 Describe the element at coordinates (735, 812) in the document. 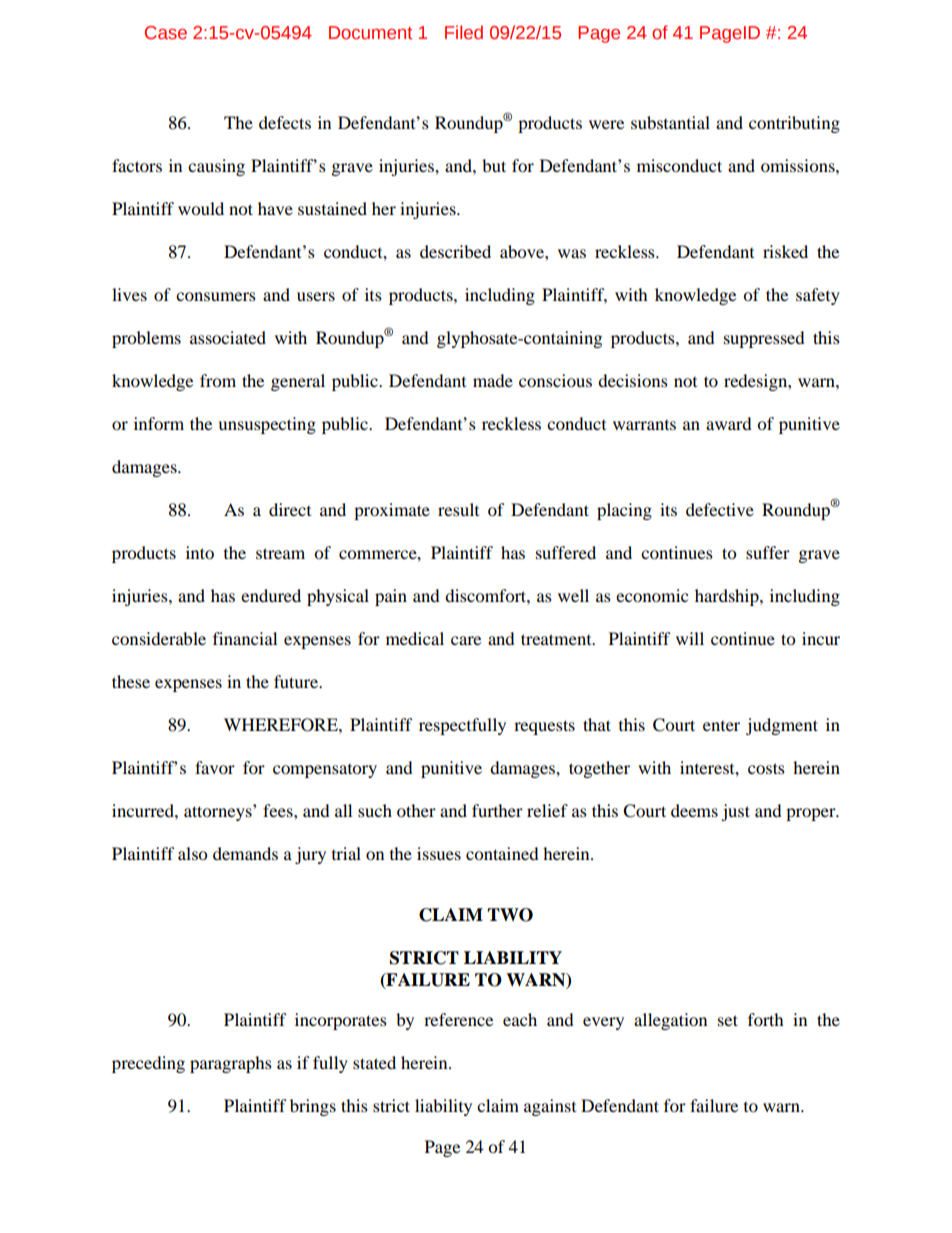

I see `just` at that location.
